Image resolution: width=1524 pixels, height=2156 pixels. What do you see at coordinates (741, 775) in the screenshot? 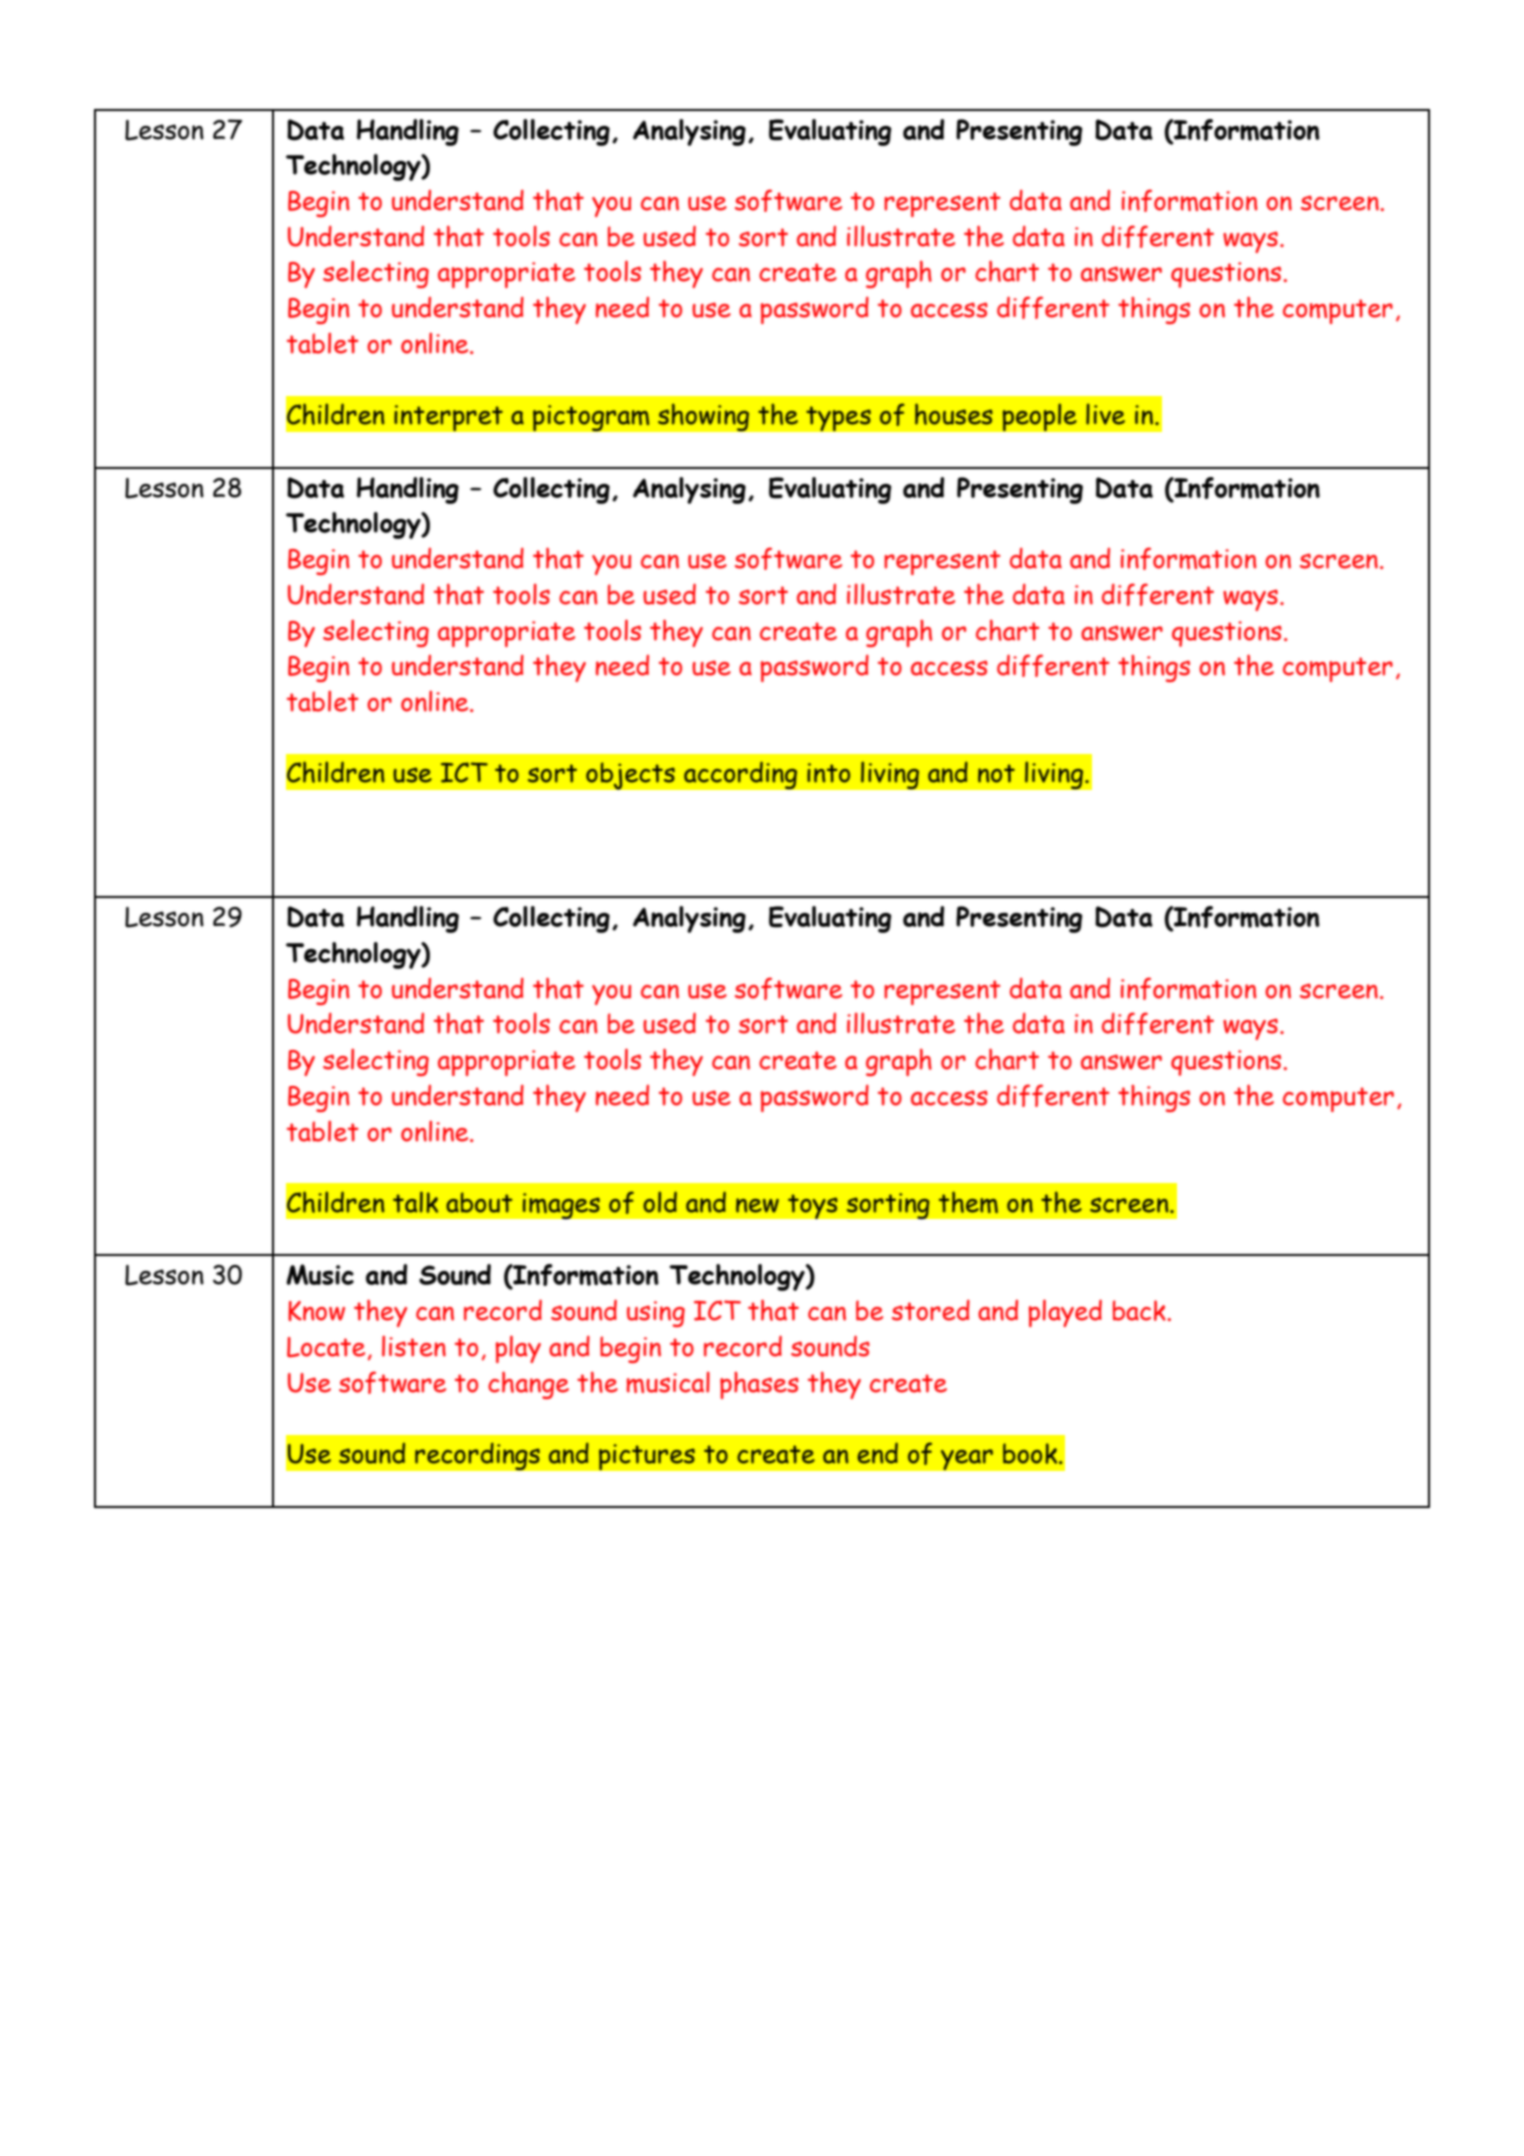
I see `according` at bounding box center [741, 775].
